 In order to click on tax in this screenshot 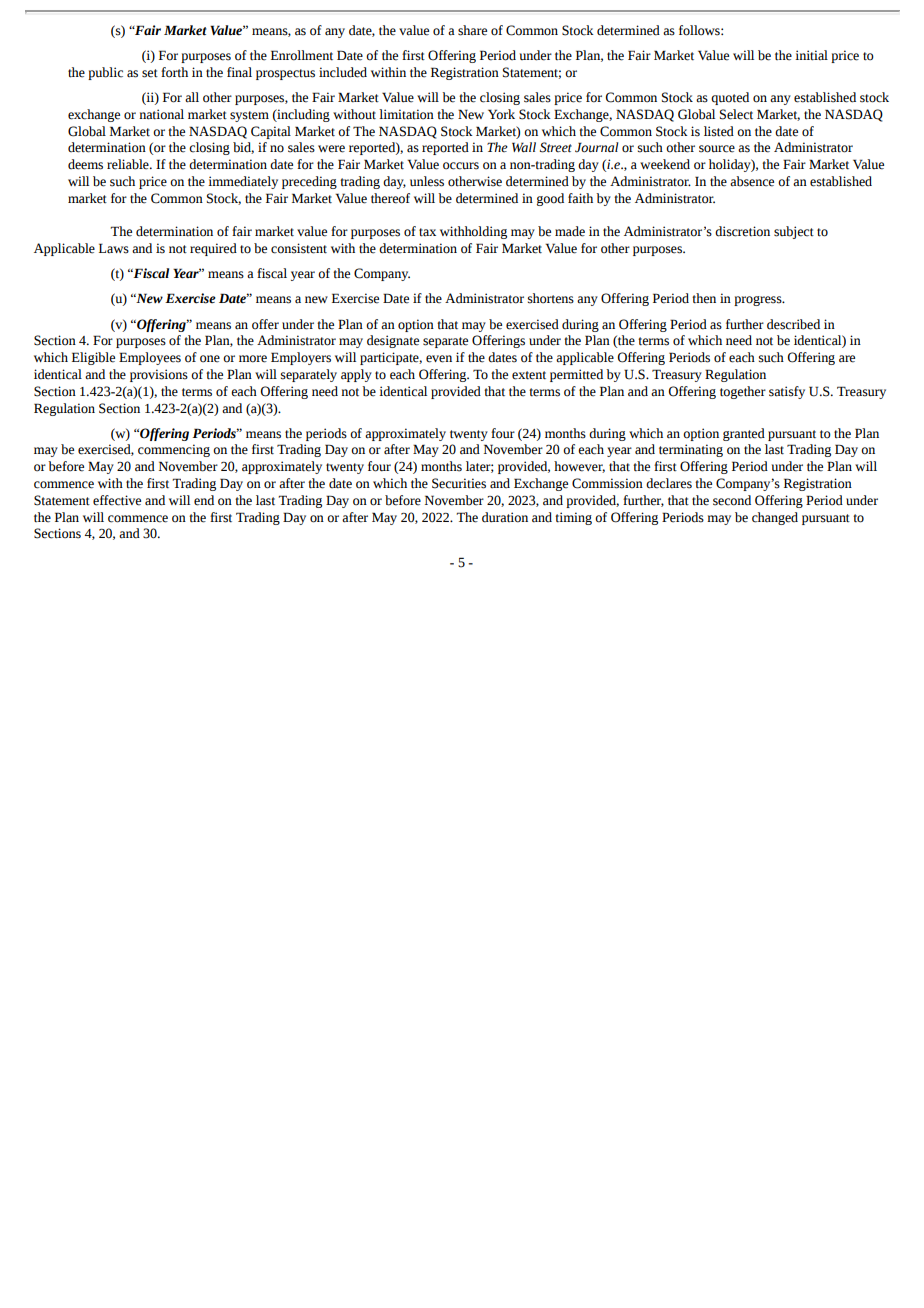, I will do `click(427, 232)`.
